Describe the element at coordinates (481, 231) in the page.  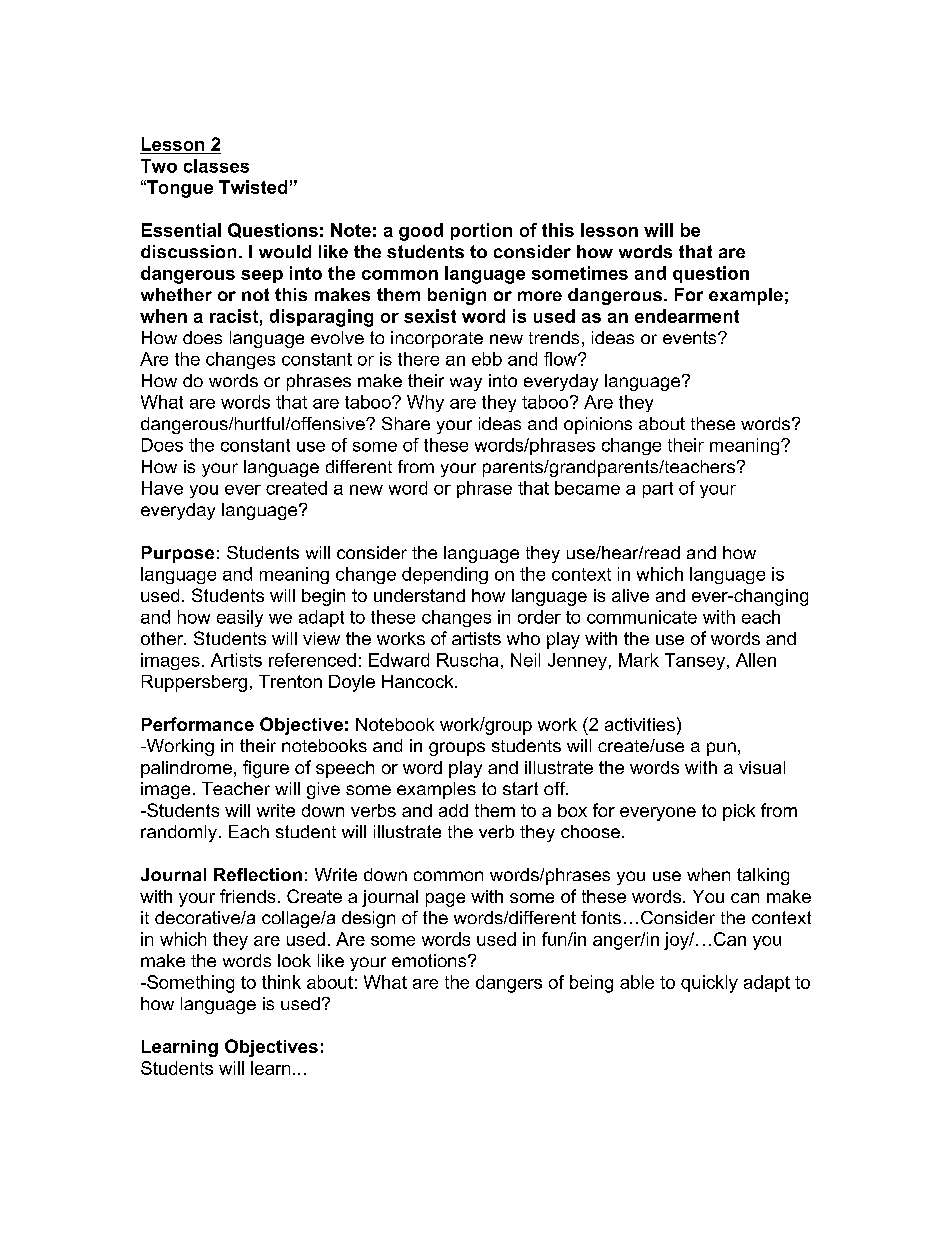
I see `portion` at that location.
